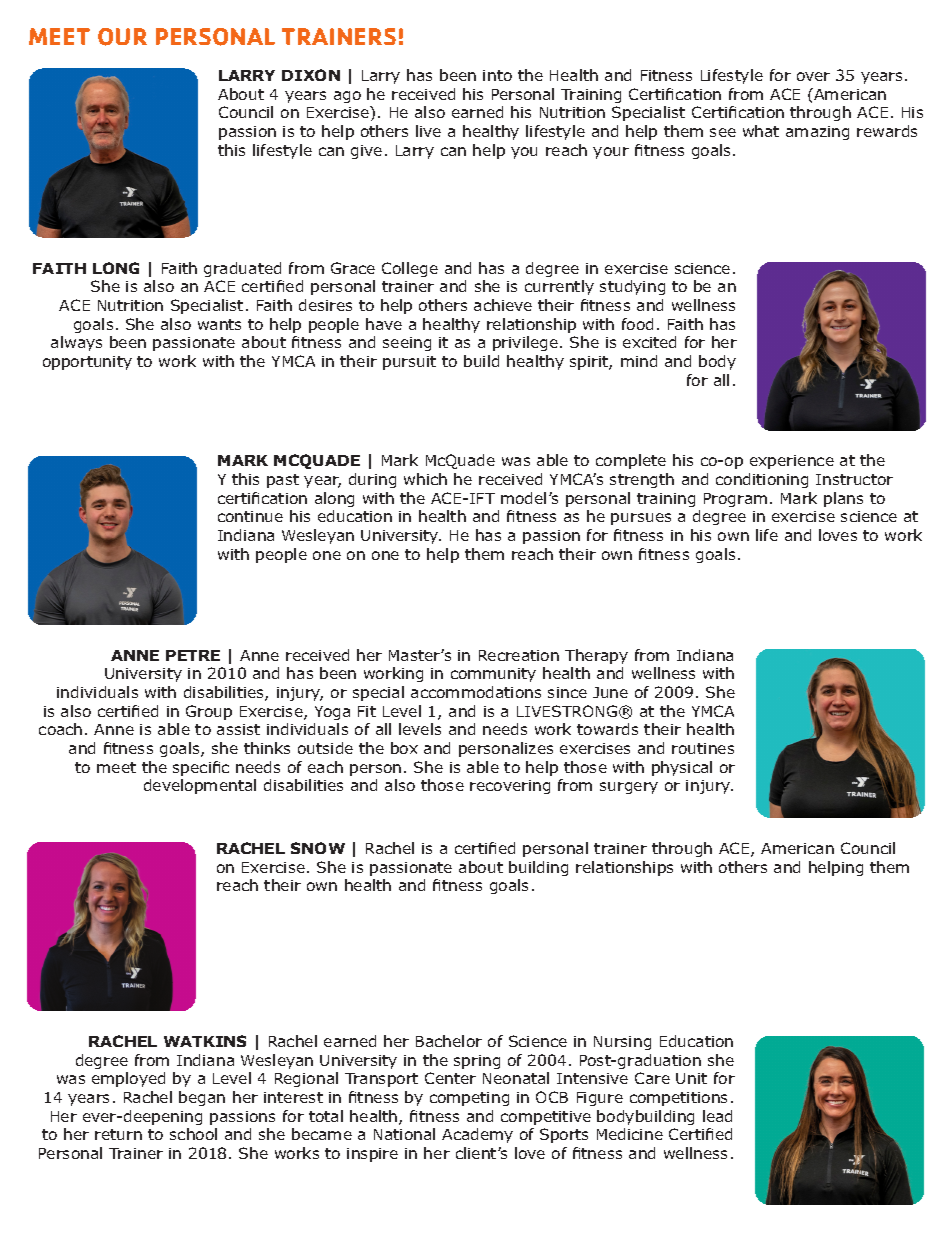  I want to click on school, so click(193, 1134).
